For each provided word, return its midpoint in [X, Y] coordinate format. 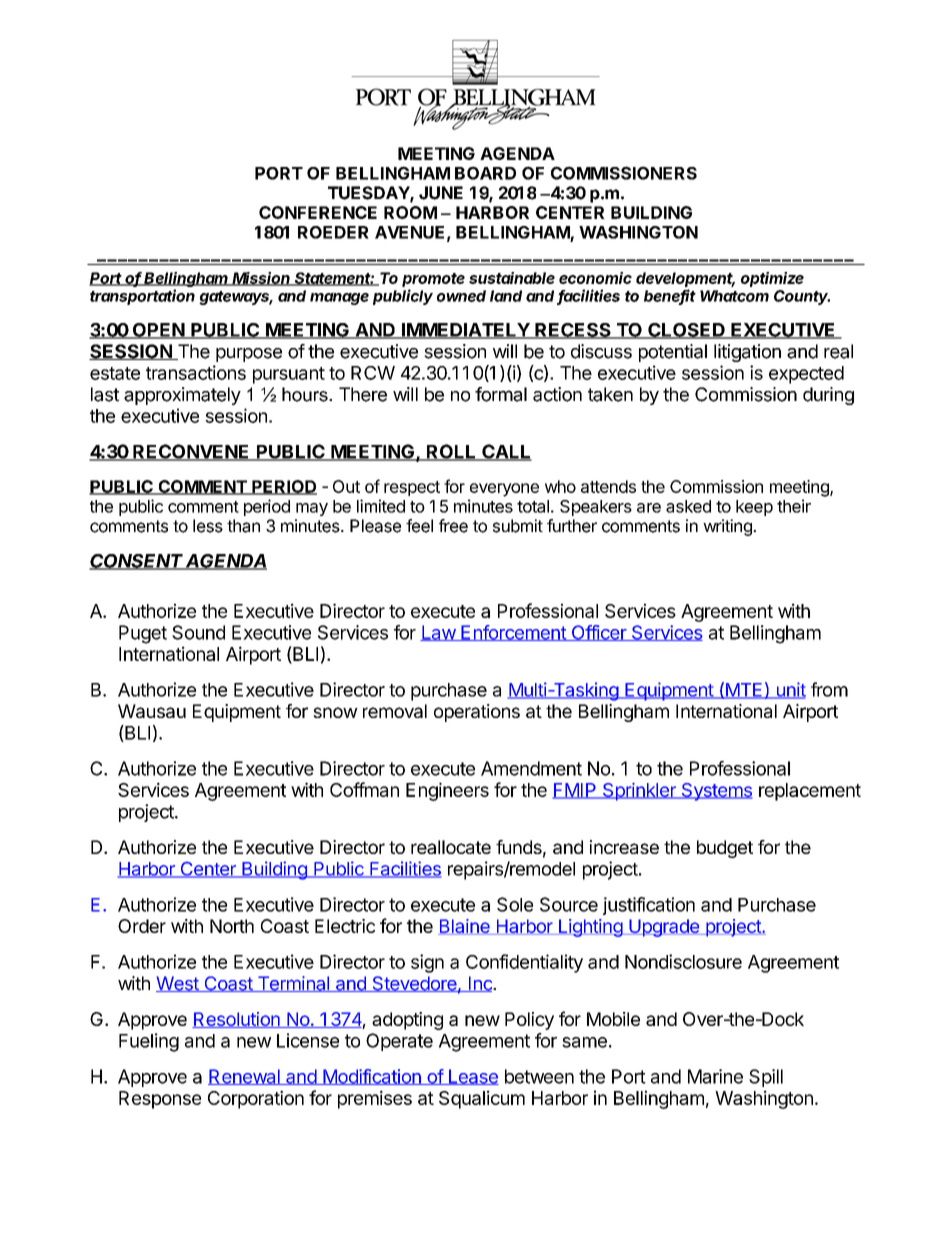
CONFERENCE [318, 212]
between [539, 1076]
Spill [766, 1078]
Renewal [245, 1077]
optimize [772, 279]
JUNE [441, 193]
